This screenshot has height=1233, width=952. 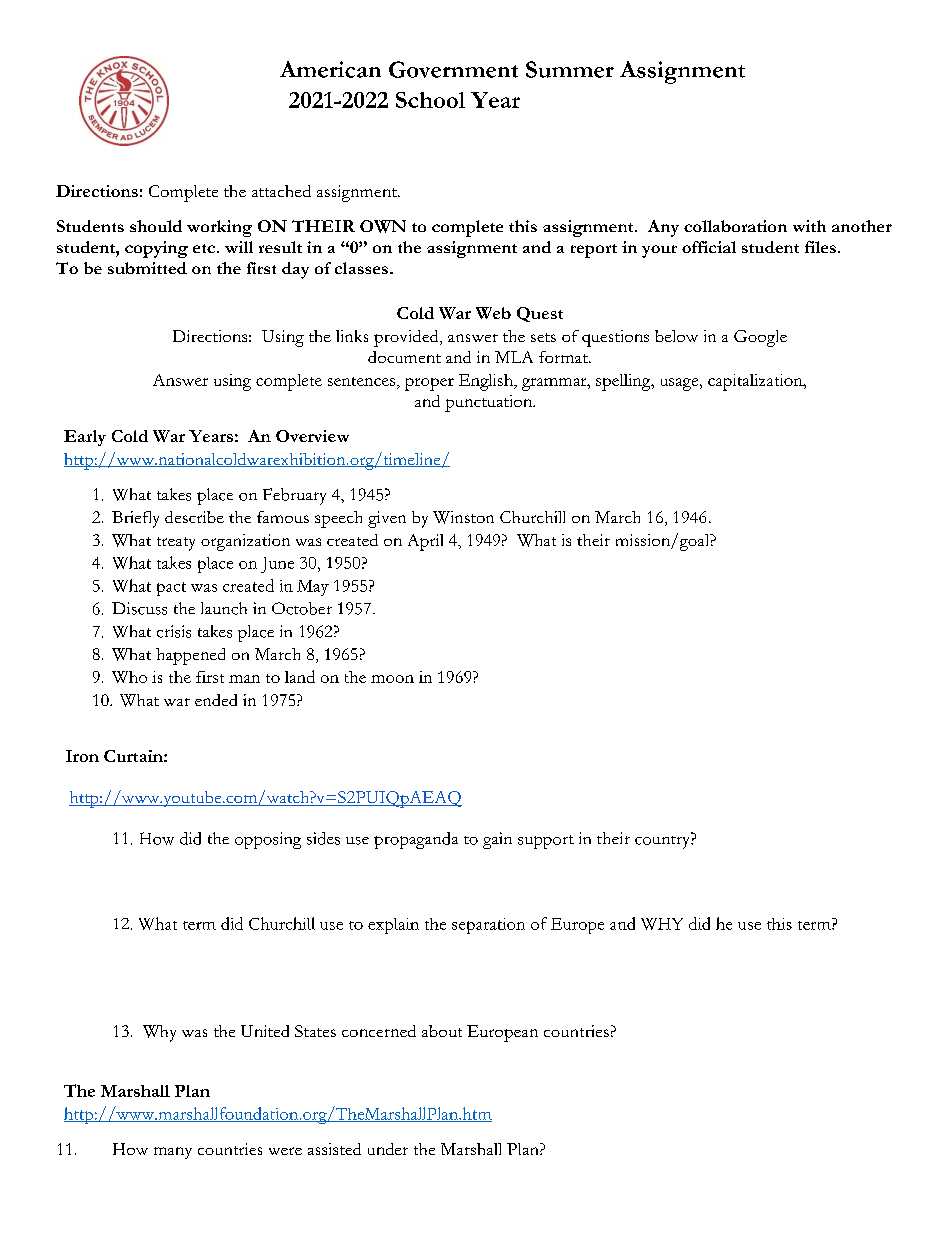 I want to click on Iron, so click(x=82, y=756).
